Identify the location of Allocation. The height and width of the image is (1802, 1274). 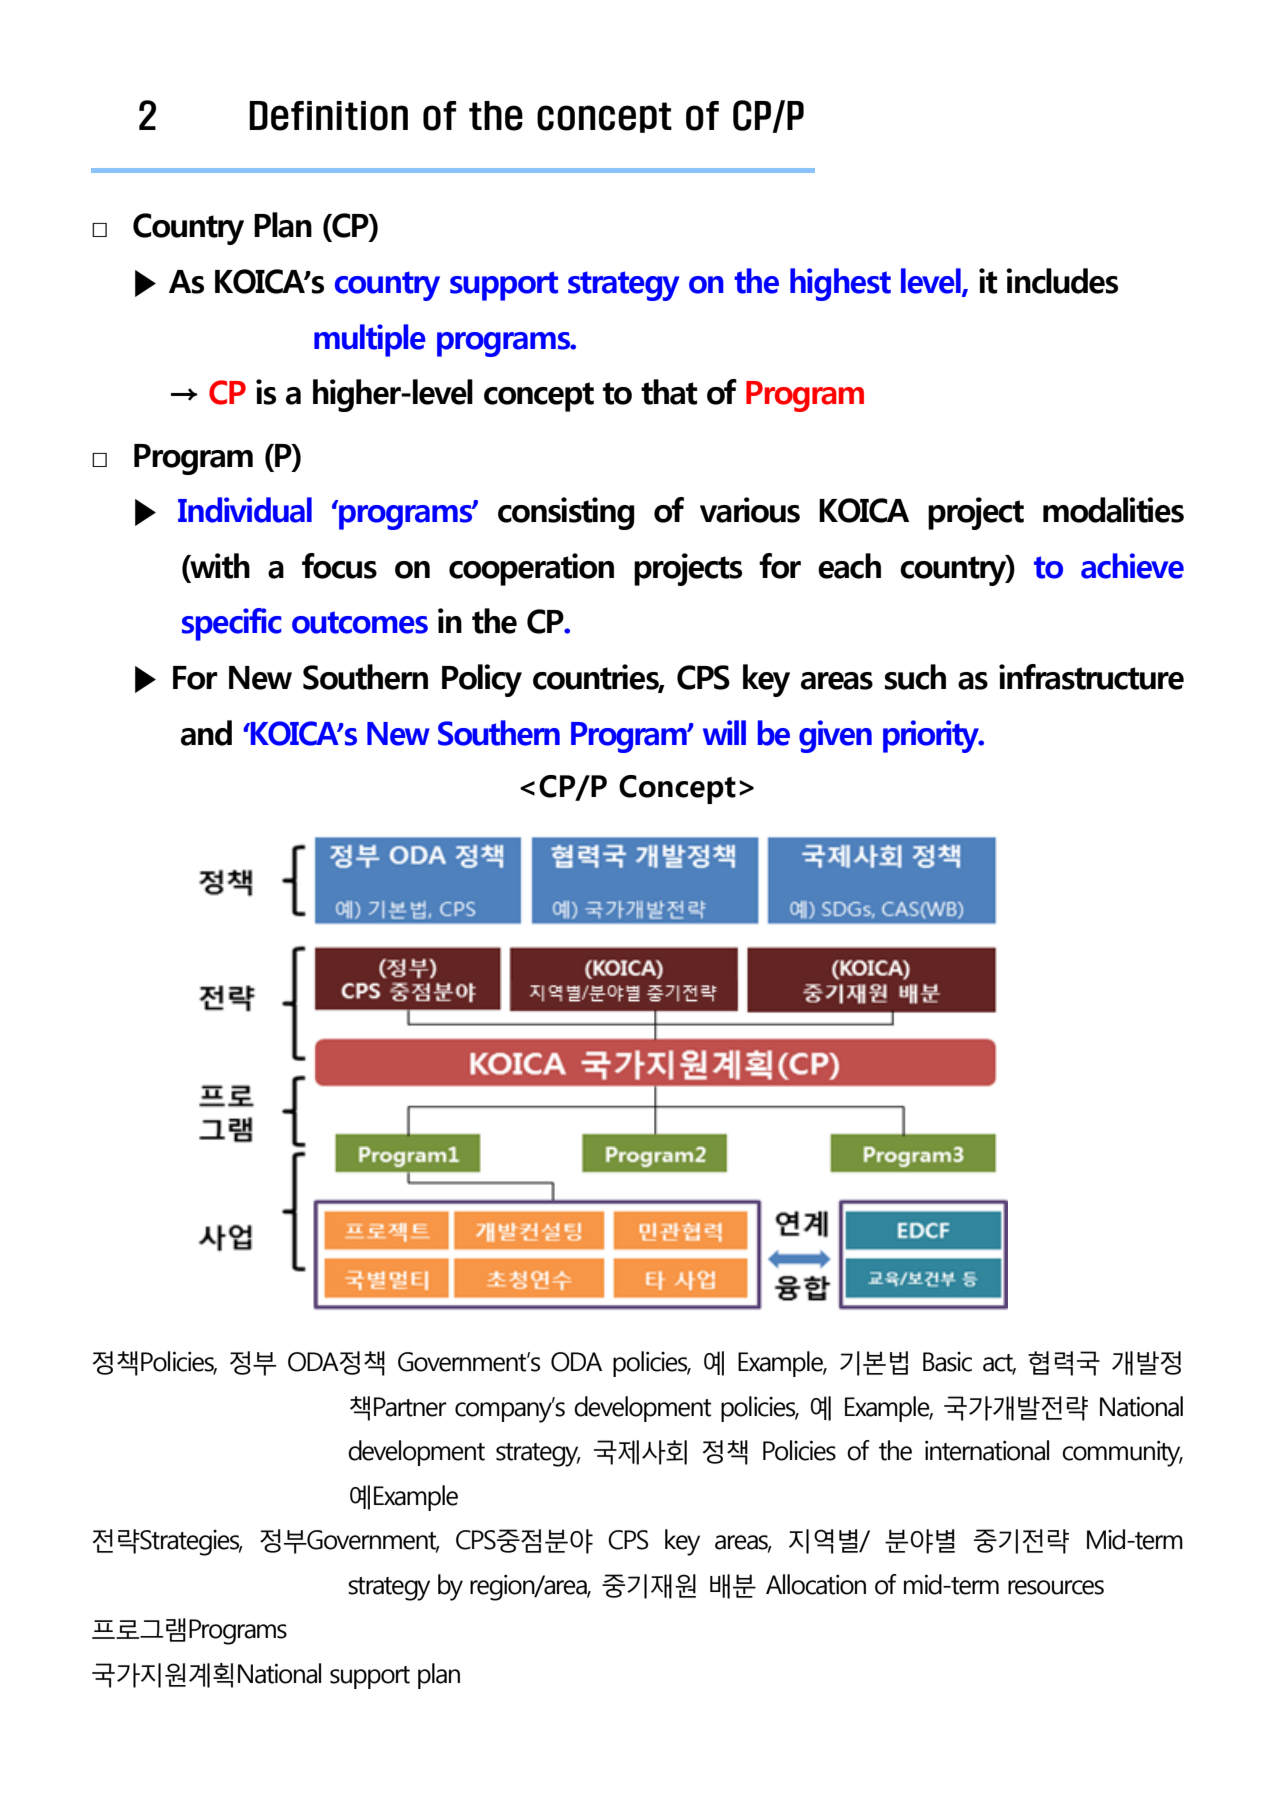
(816, 1584).
